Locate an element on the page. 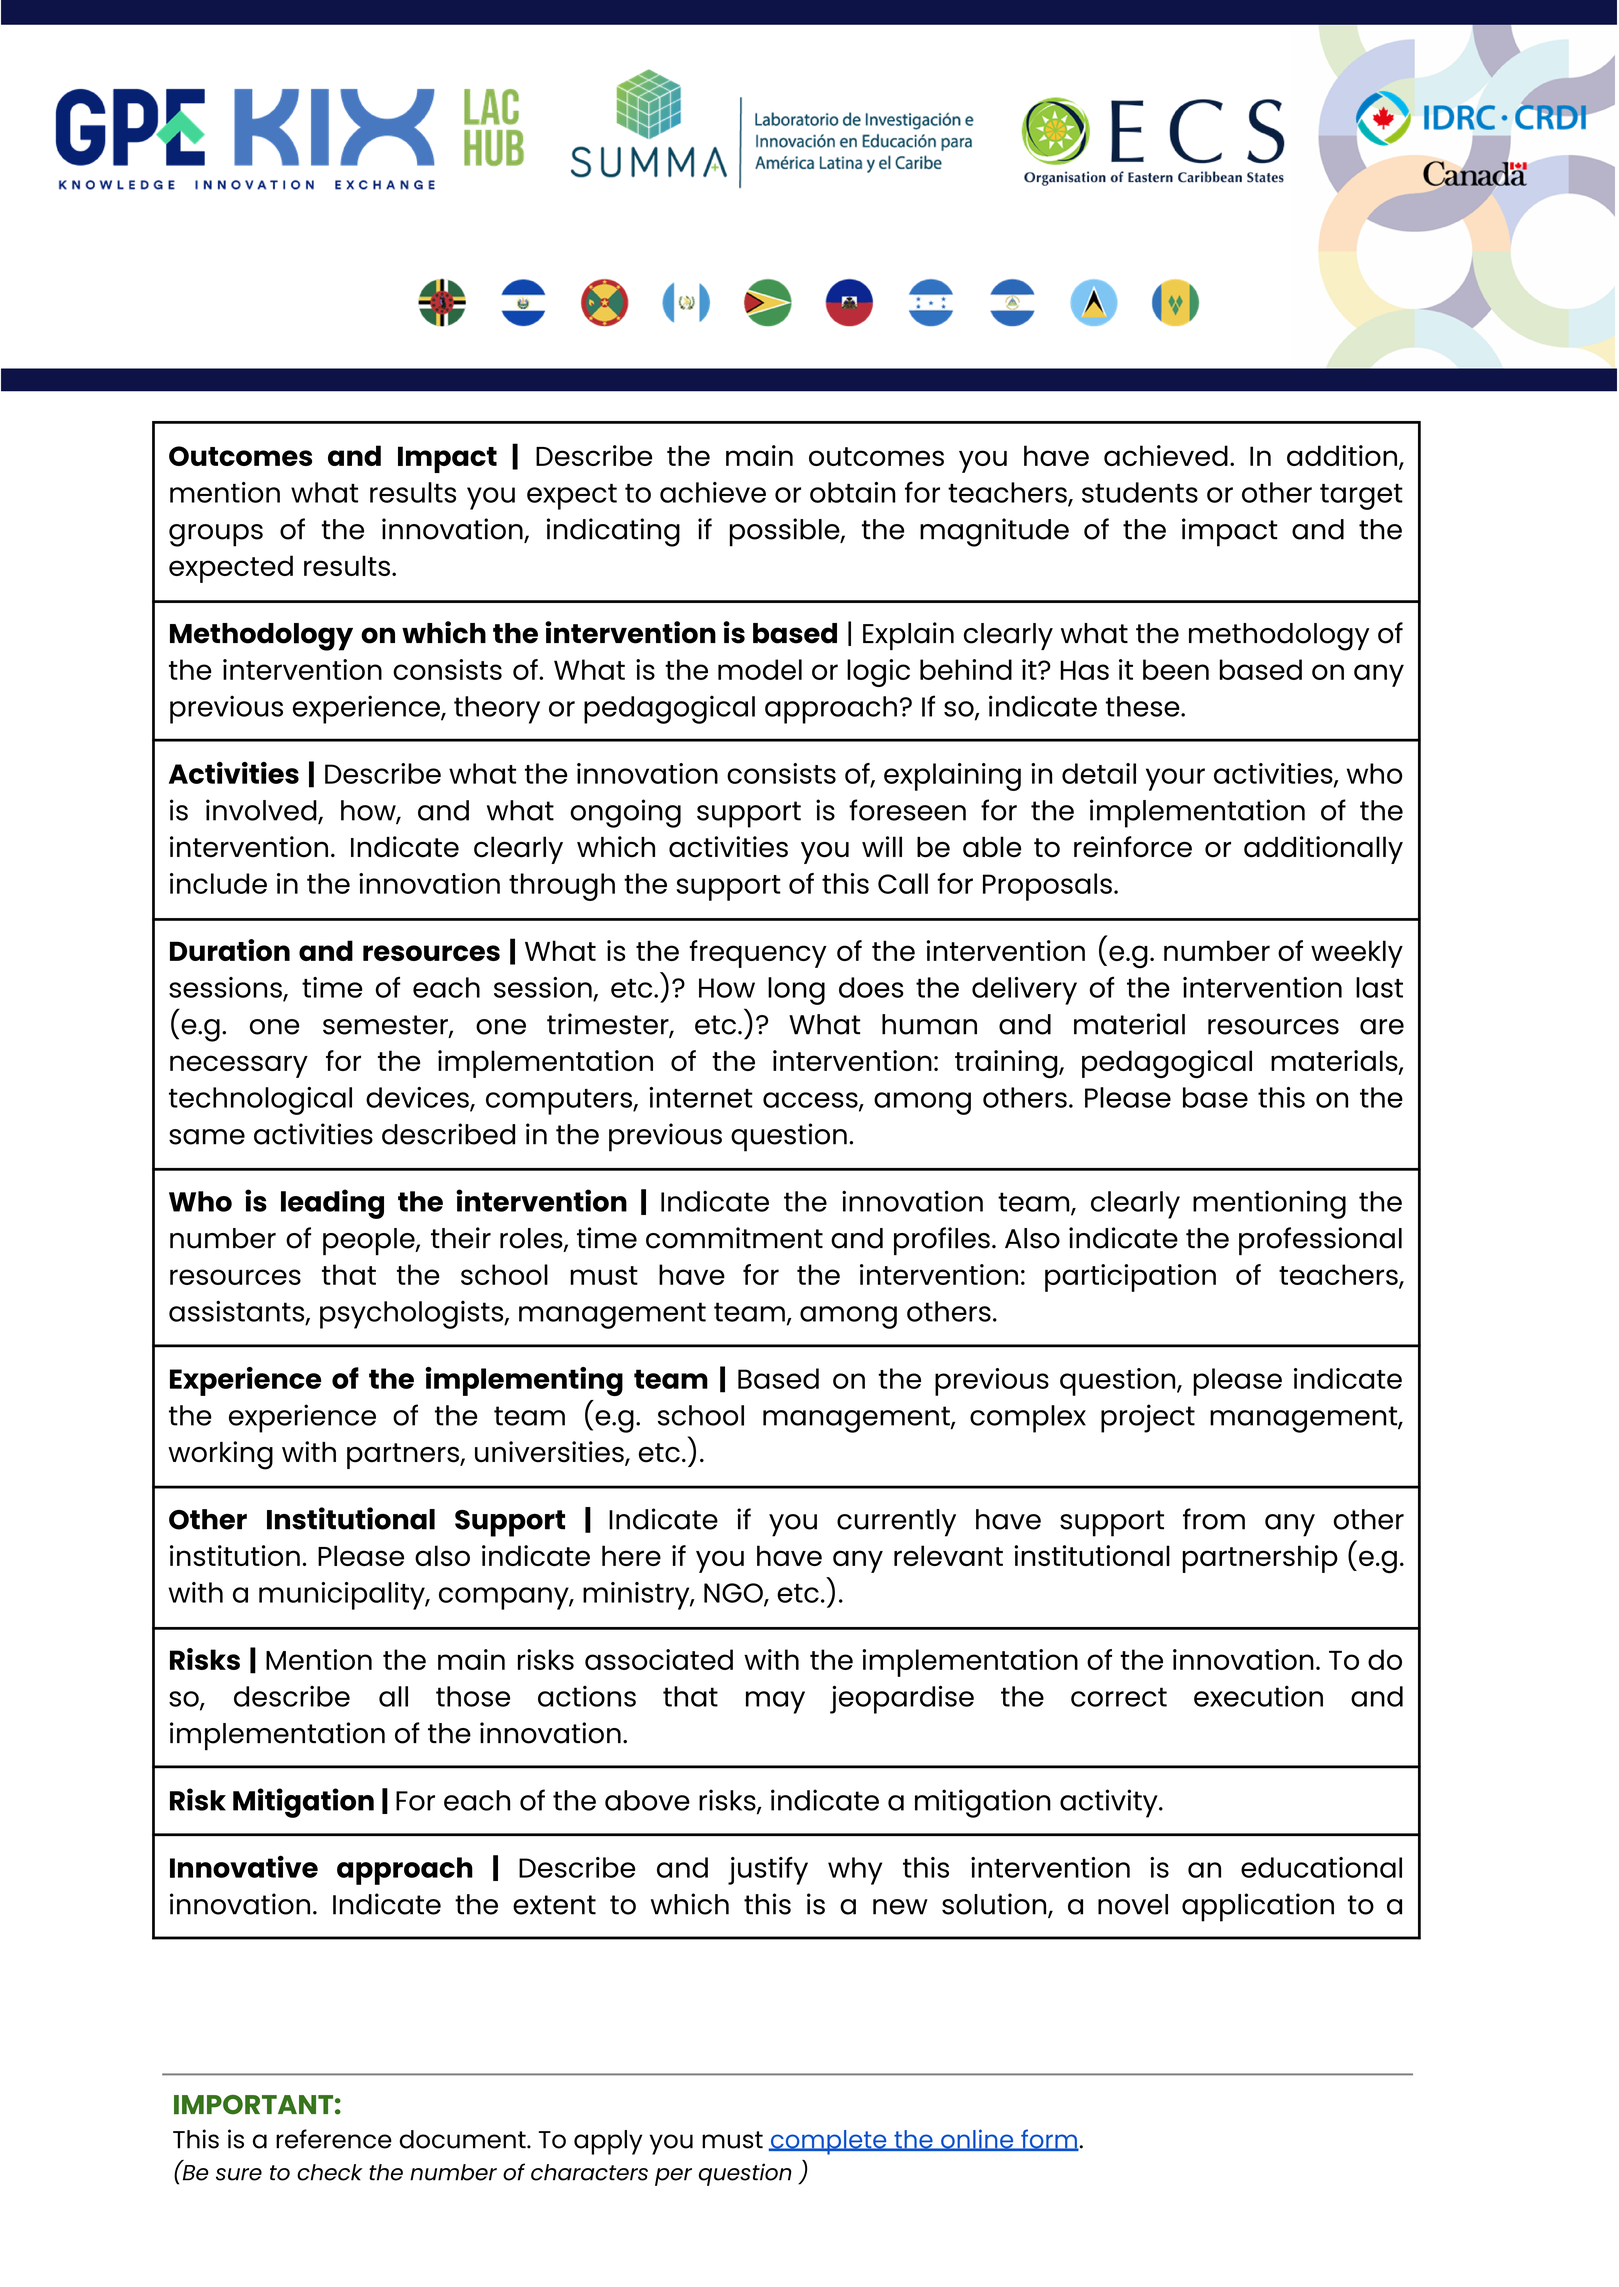  groups is located at coordinates (216, 535).
